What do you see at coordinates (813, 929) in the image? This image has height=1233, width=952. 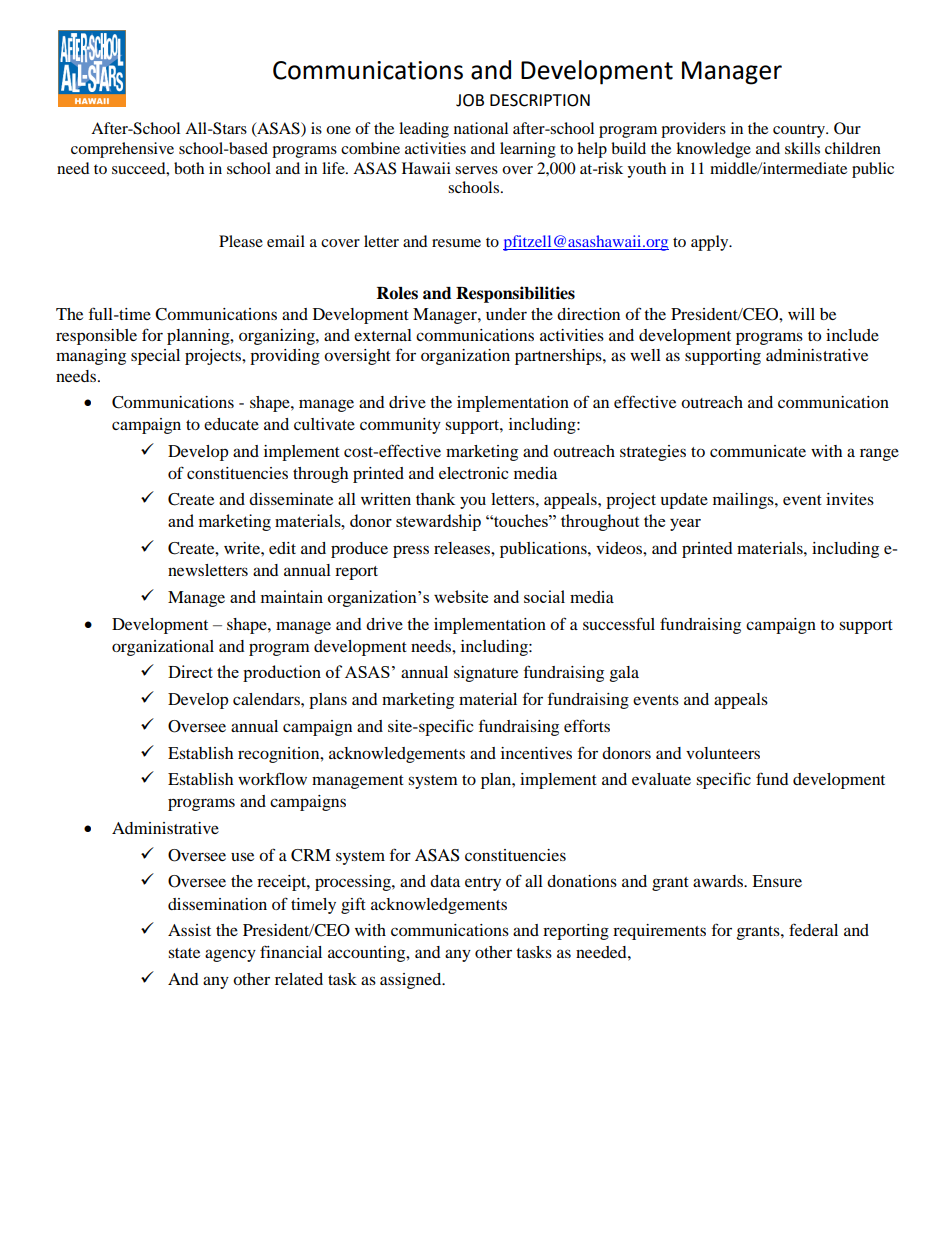 I see `federal` at bounding box center [813, 929].
